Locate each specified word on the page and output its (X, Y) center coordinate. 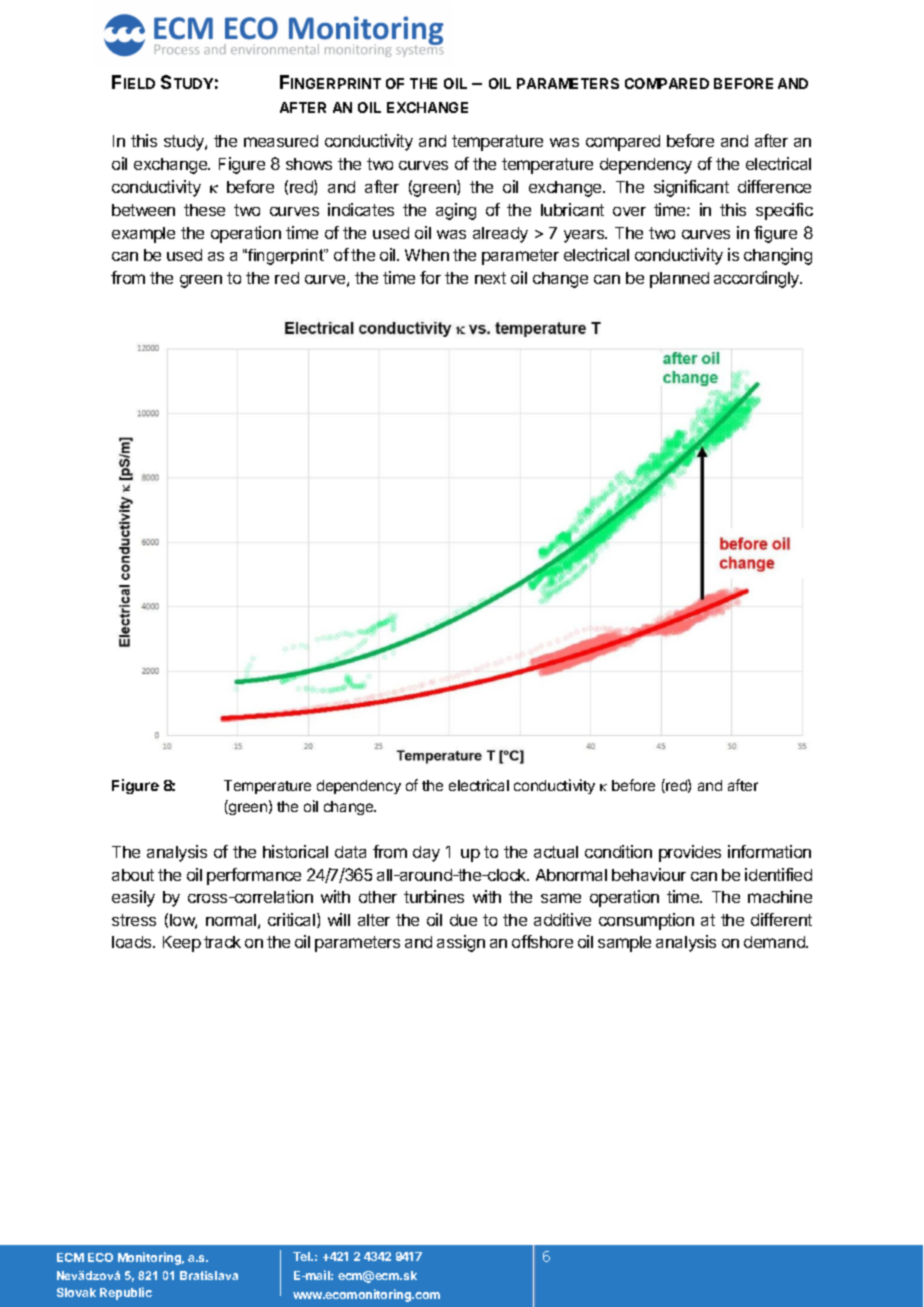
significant (691, 188)
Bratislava (209, 1275)
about (133, 875)
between (143, 210)
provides (690, 853)
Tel (303, 1256)
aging (456, 211)
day (426, 854)
